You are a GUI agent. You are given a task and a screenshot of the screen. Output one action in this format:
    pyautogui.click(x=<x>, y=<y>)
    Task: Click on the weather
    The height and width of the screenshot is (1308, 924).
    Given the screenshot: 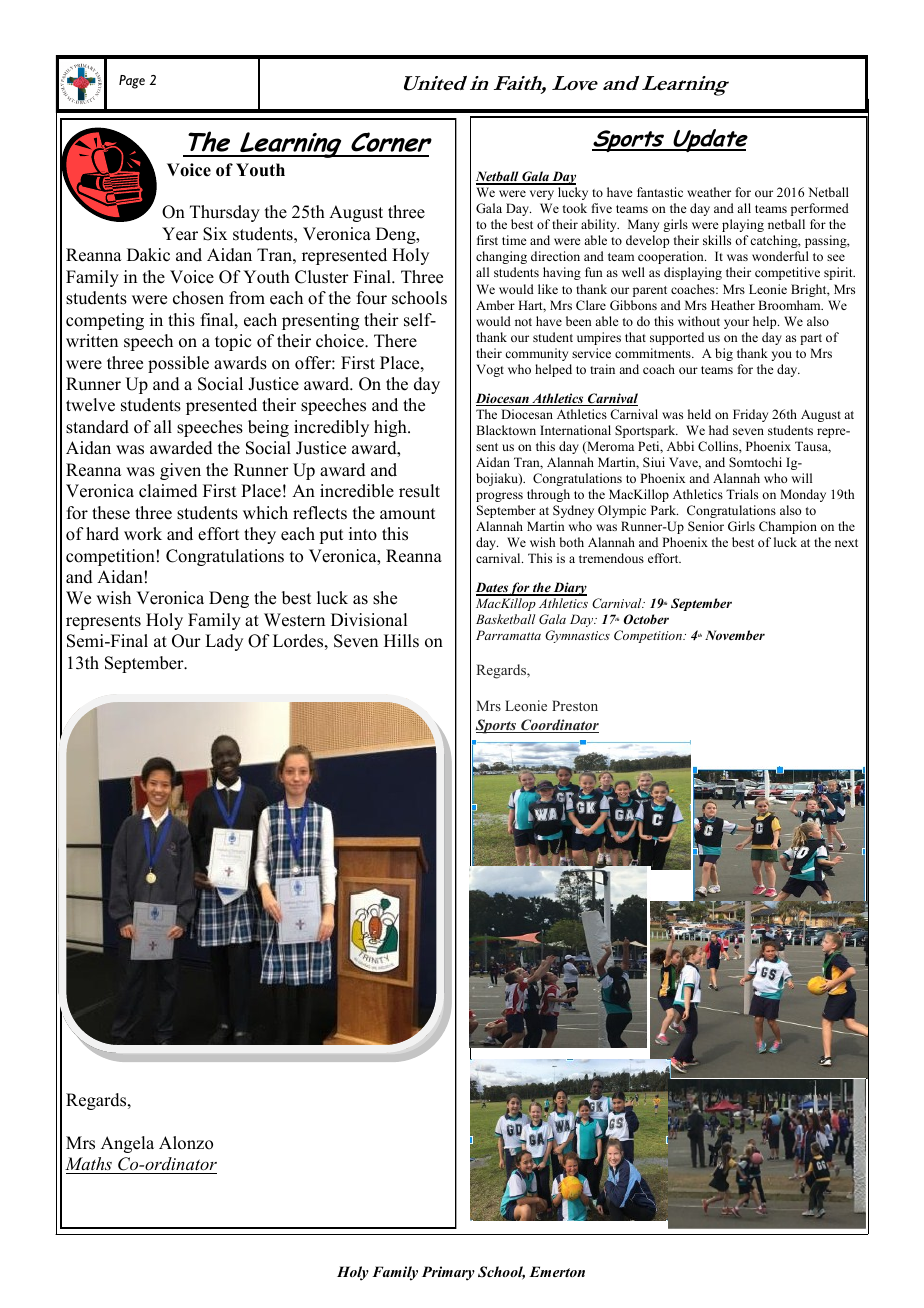 What is the action you would take?
    pyautogui.click(x=709, y=192)
